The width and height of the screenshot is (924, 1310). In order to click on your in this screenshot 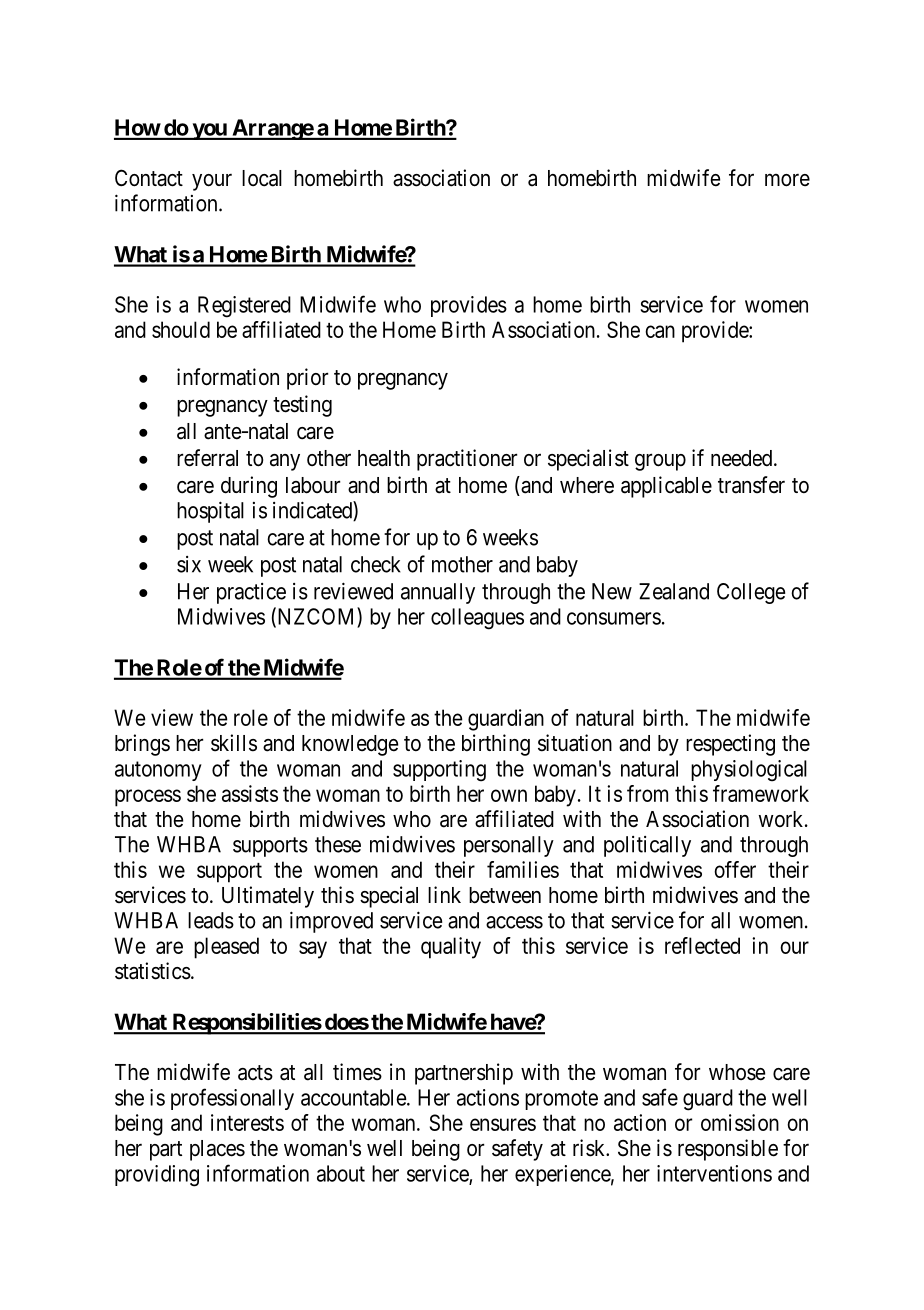, I will do `click(212, 182)`.
